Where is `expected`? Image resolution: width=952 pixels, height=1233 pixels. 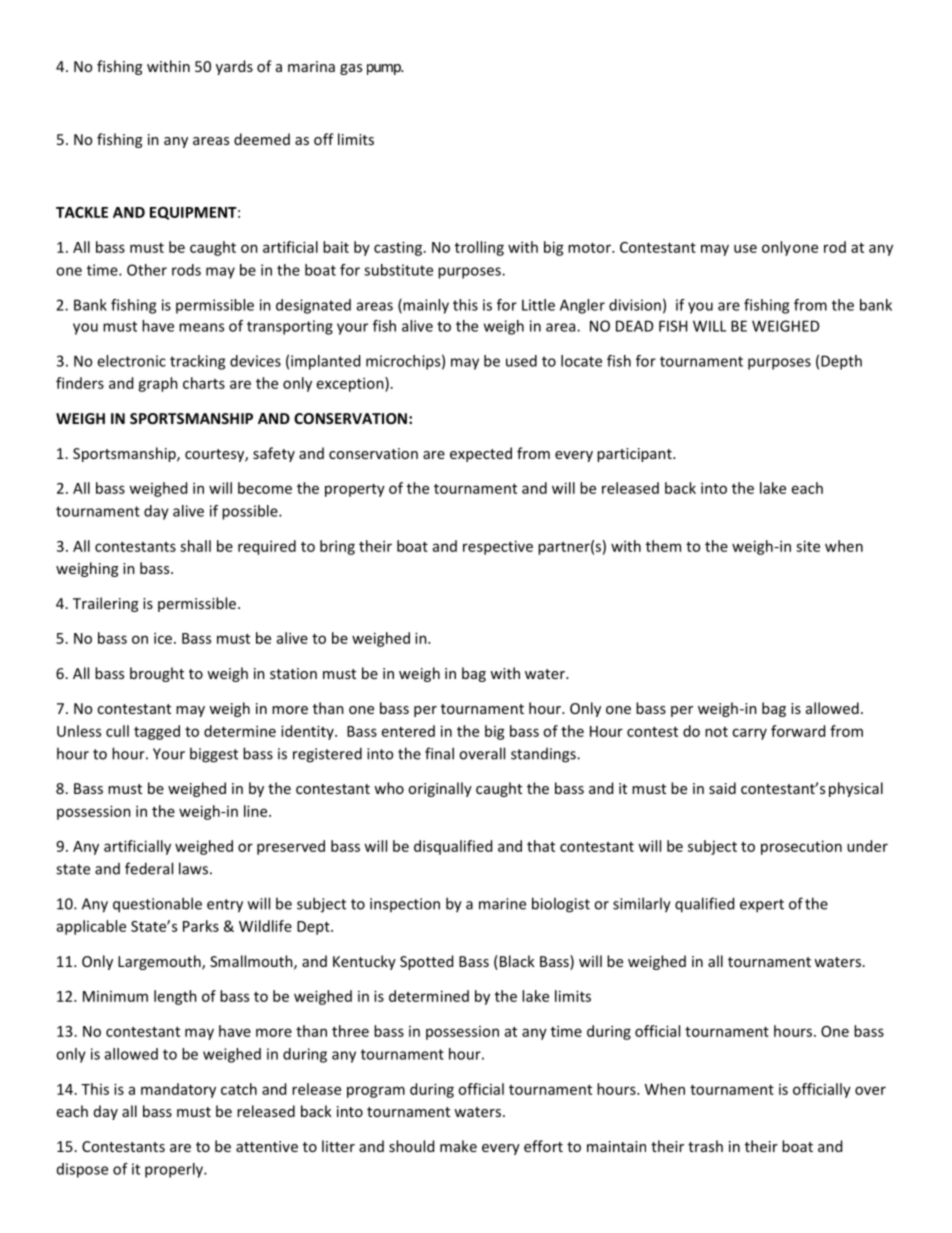
expected is located at coordinates (481, 454).
